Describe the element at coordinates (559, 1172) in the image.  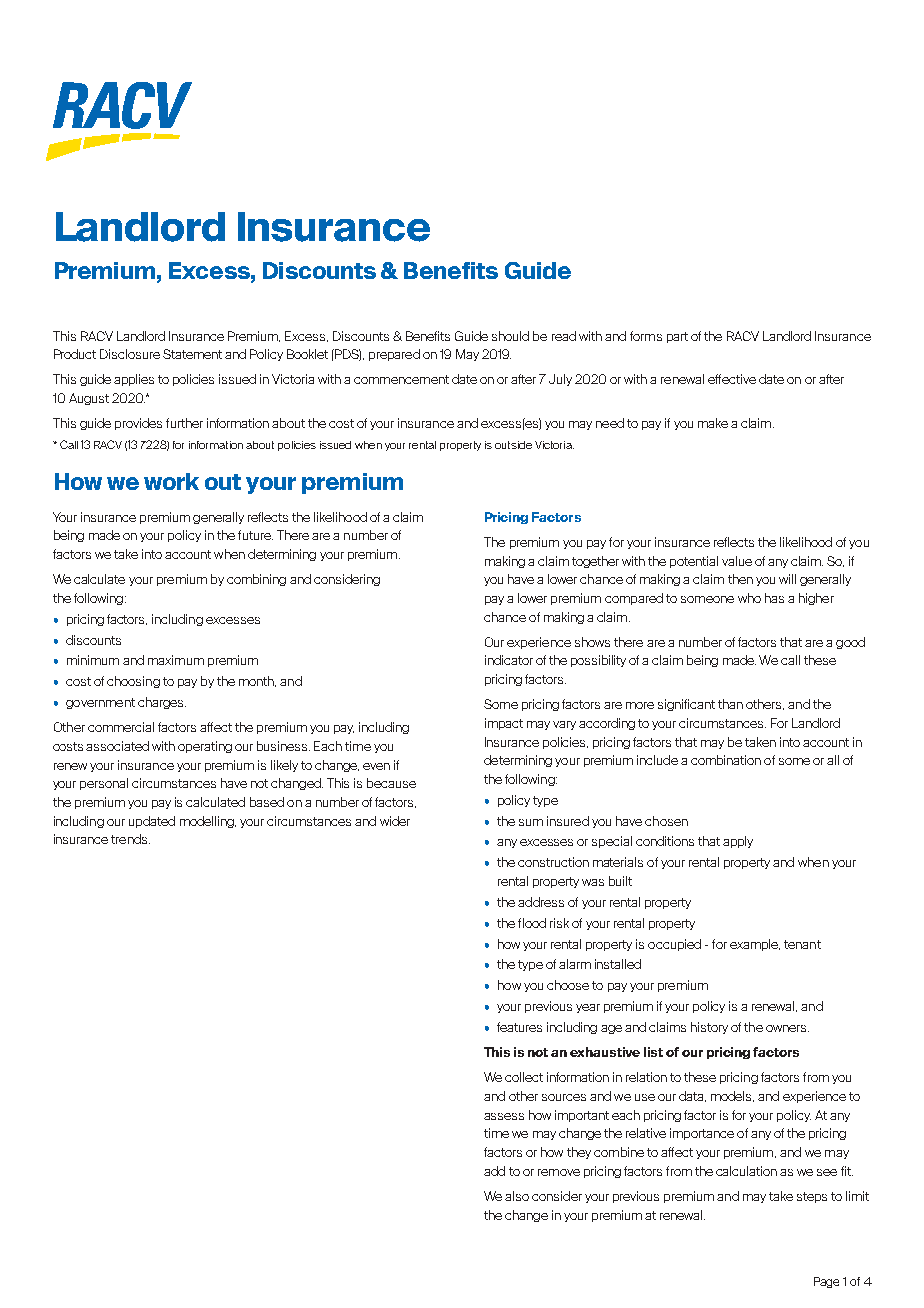
I see `remove` at that location.
